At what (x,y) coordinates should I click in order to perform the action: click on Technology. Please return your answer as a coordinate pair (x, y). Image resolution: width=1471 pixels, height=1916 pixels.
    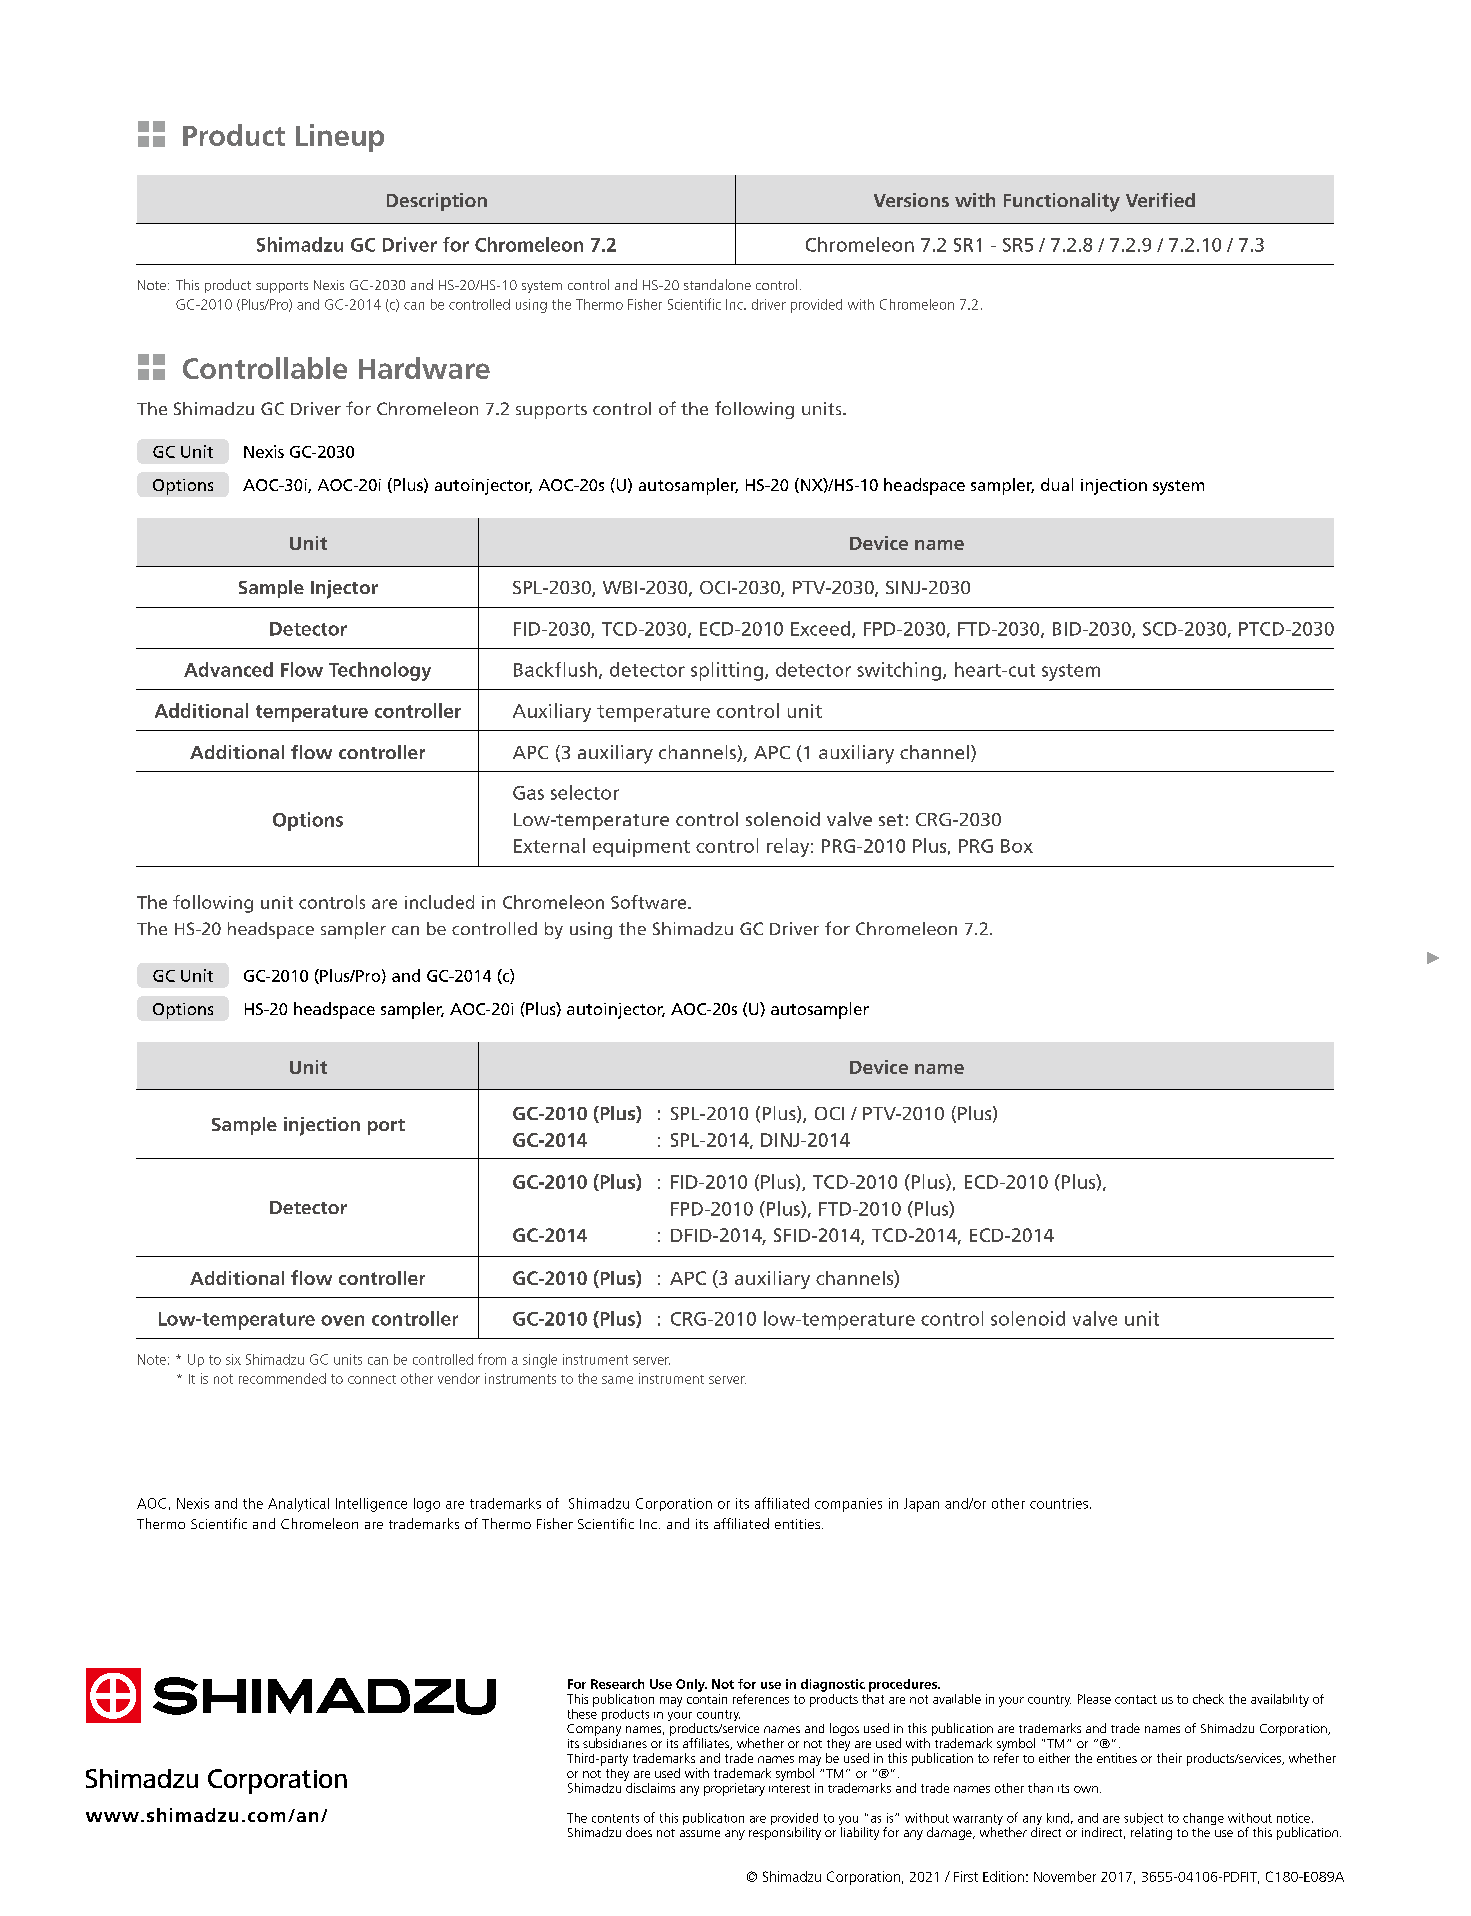
    Looking at the image, I should click on (380, 671).
